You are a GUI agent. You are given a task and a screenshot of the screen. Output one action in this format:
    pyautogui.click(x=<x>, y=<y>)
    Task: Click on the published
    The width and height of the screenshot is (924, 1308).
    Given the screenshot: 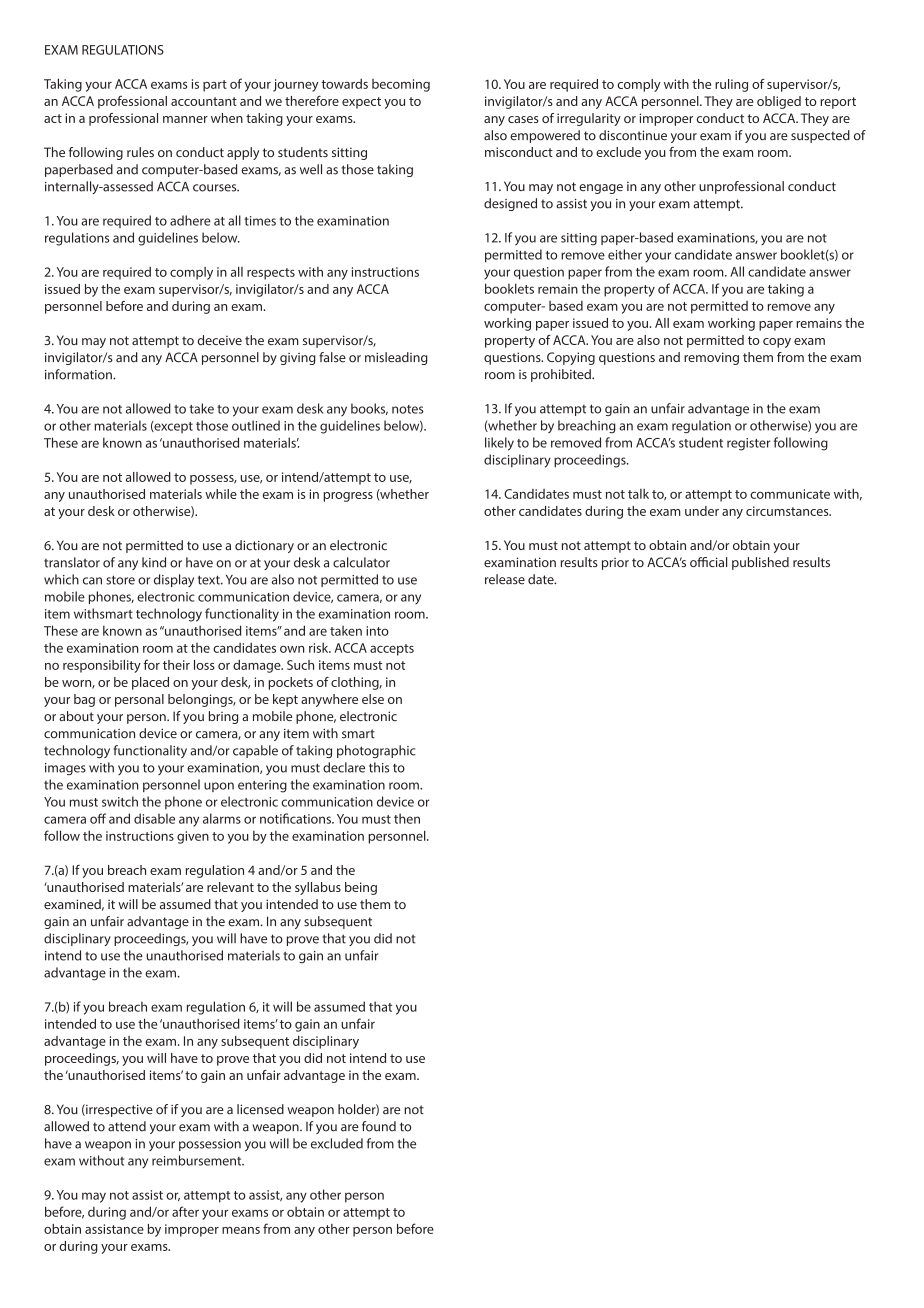 What is the action you would take?
    pyautogui.click(x=760, y=563)
